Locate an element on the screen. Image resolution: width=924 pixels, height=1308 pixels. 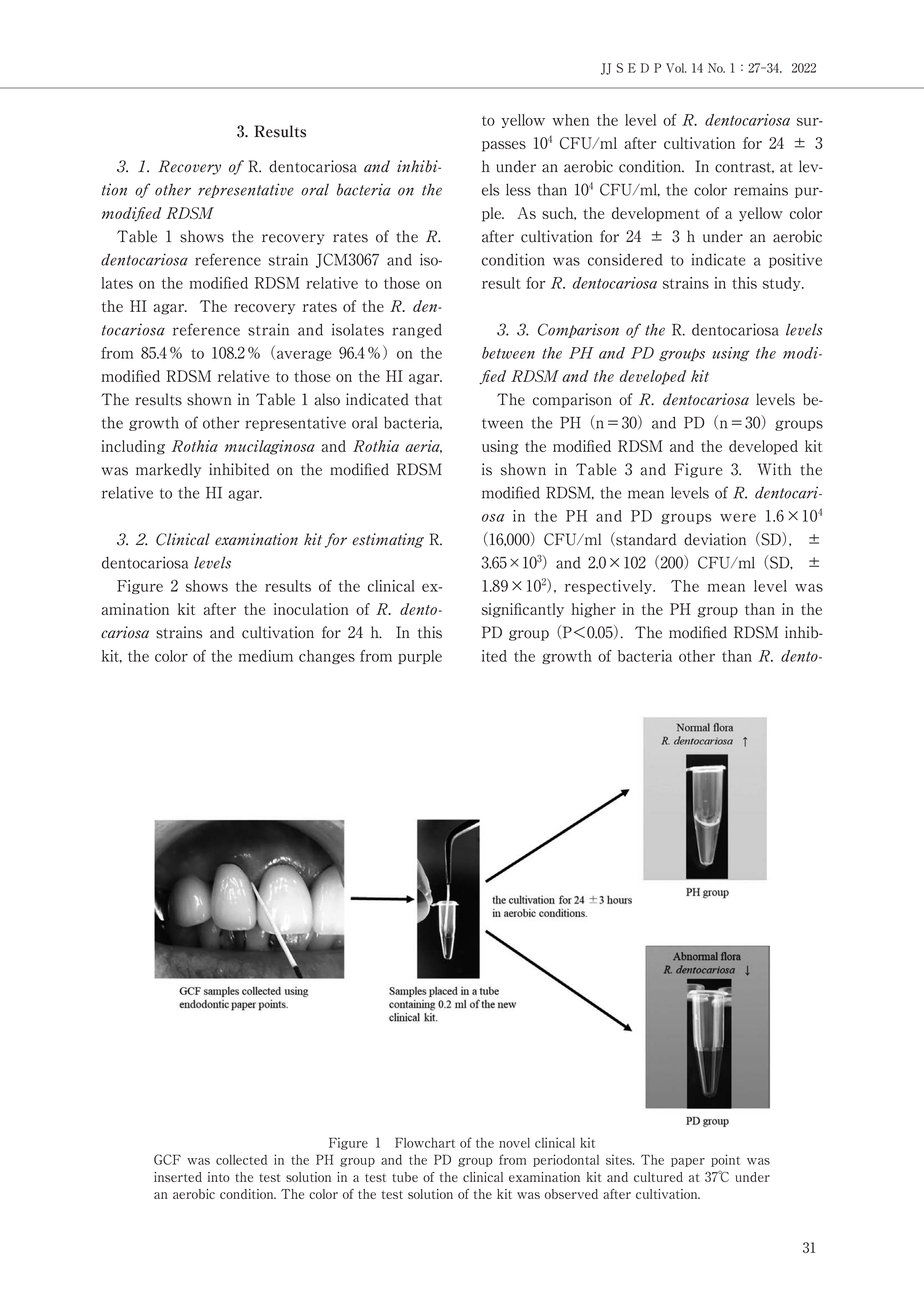
medium is located at coordinates (266, 656).
